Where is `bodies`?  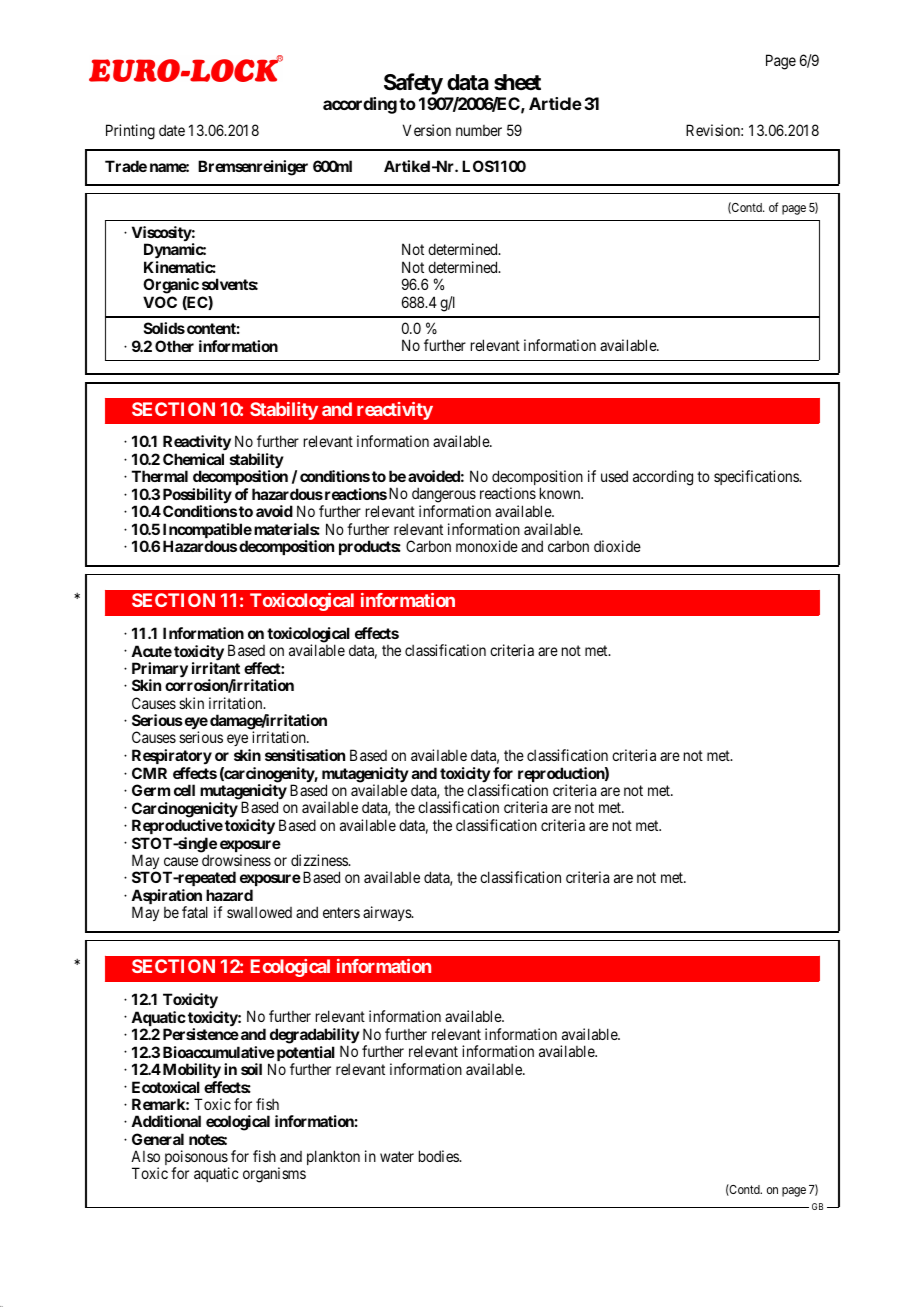
bodies is located at coordinates (439, 1156).
